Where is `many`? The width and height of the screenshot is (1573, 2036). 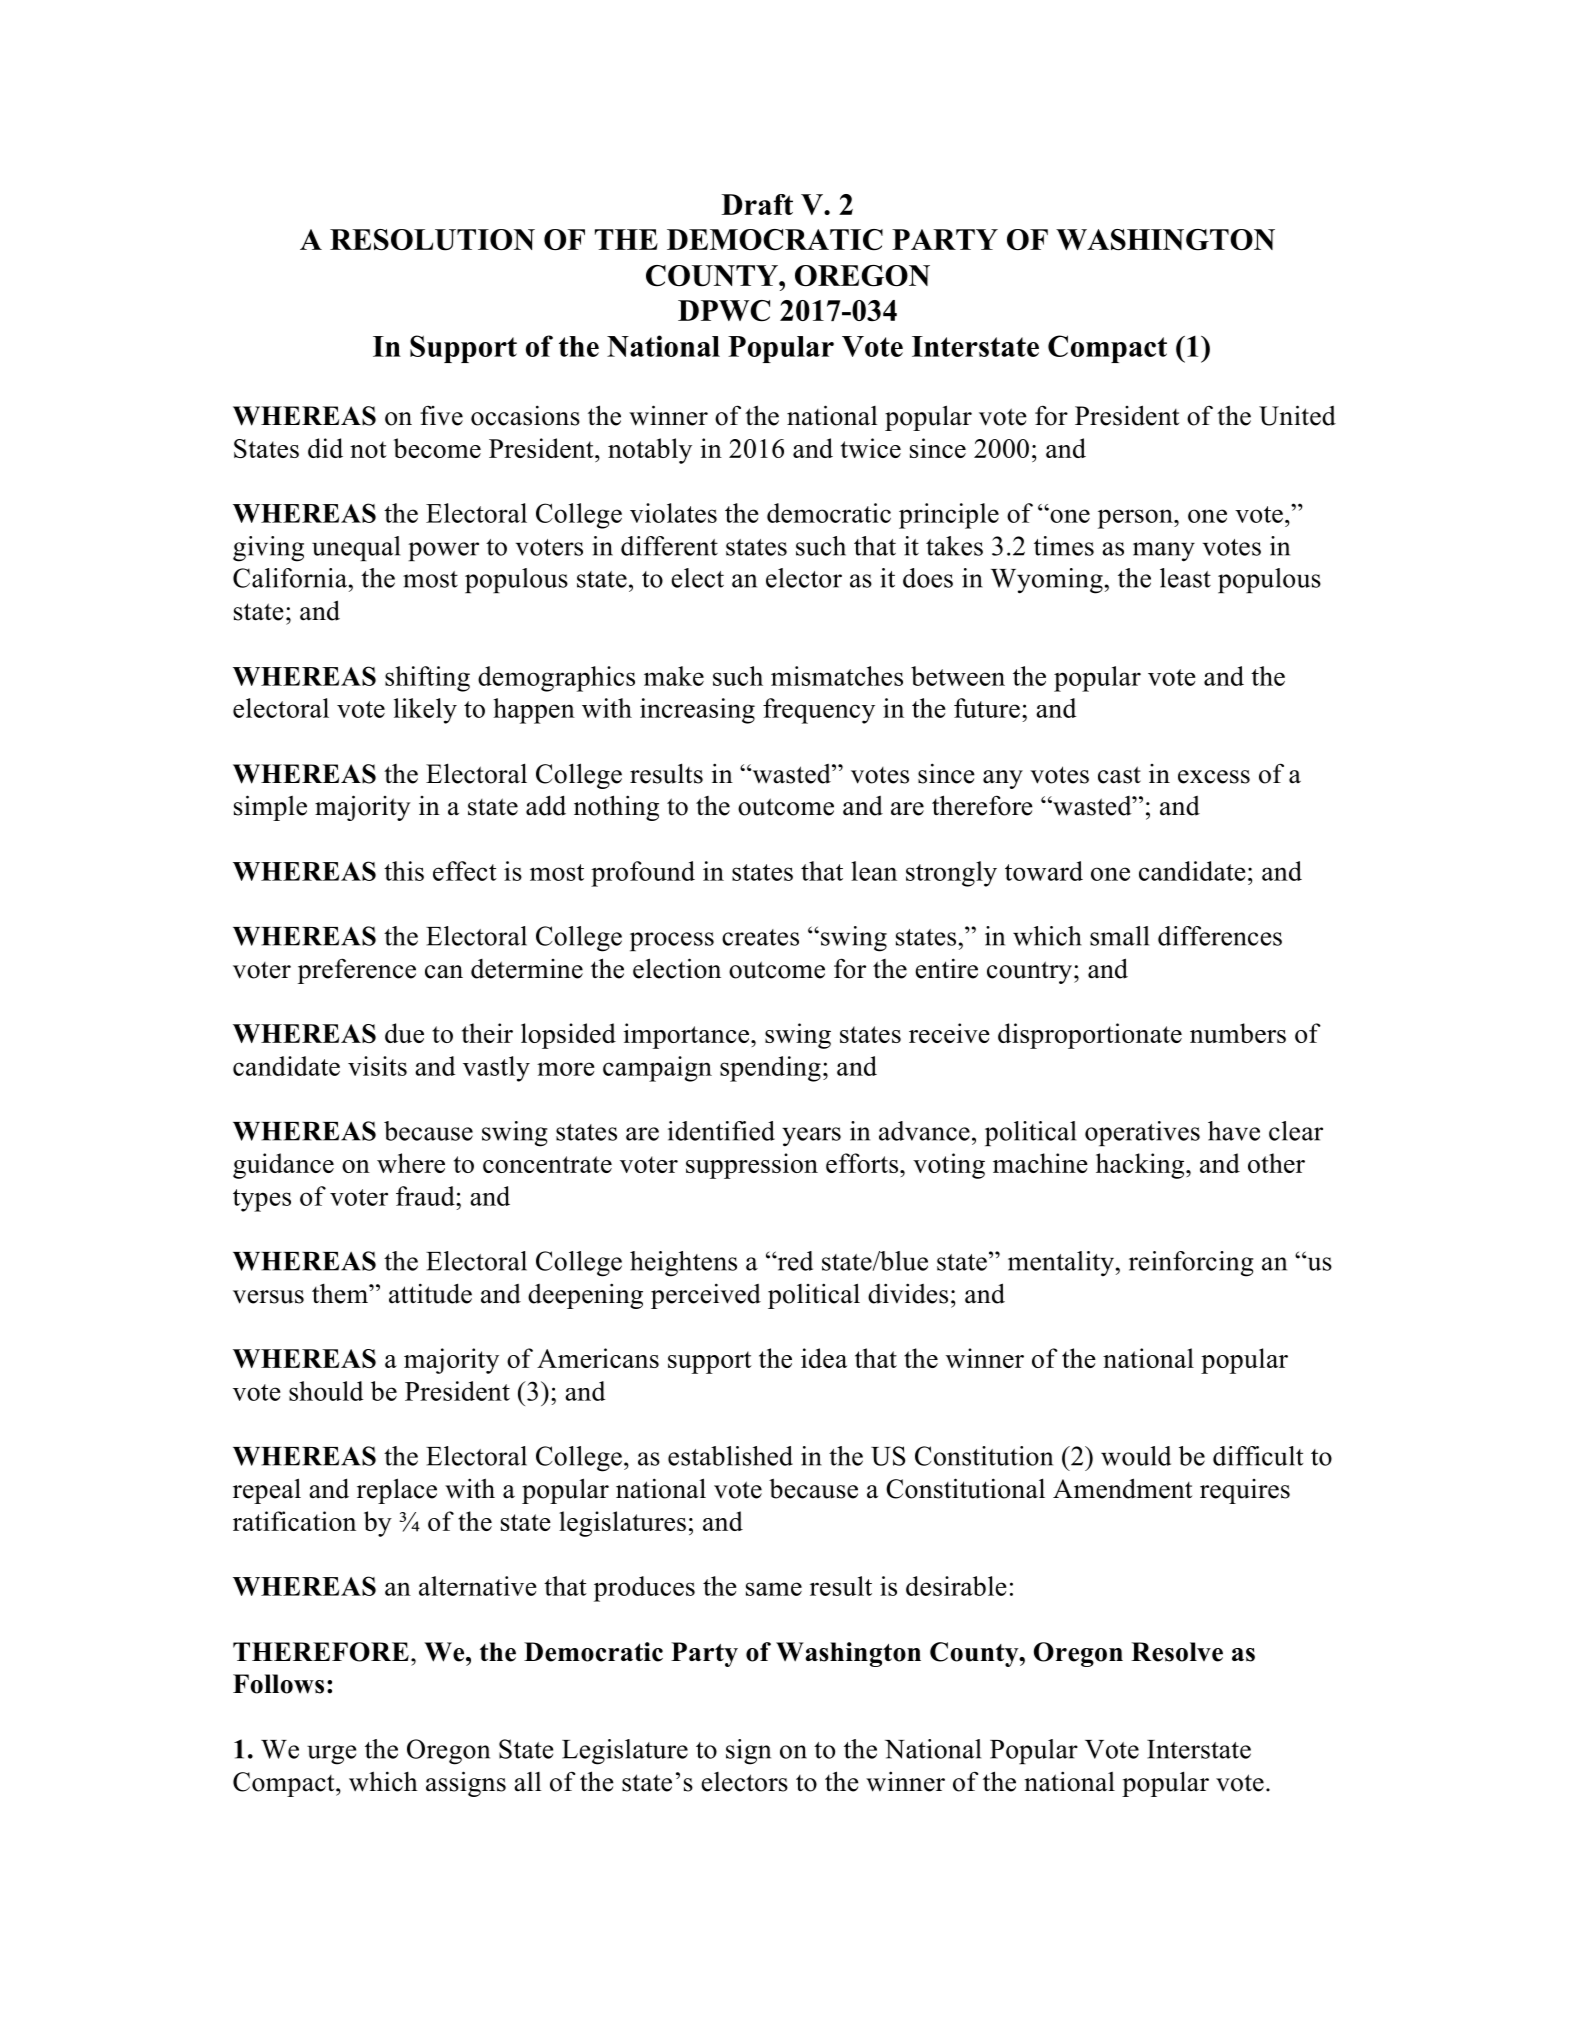 many is located at coordinates (1164, 552).
